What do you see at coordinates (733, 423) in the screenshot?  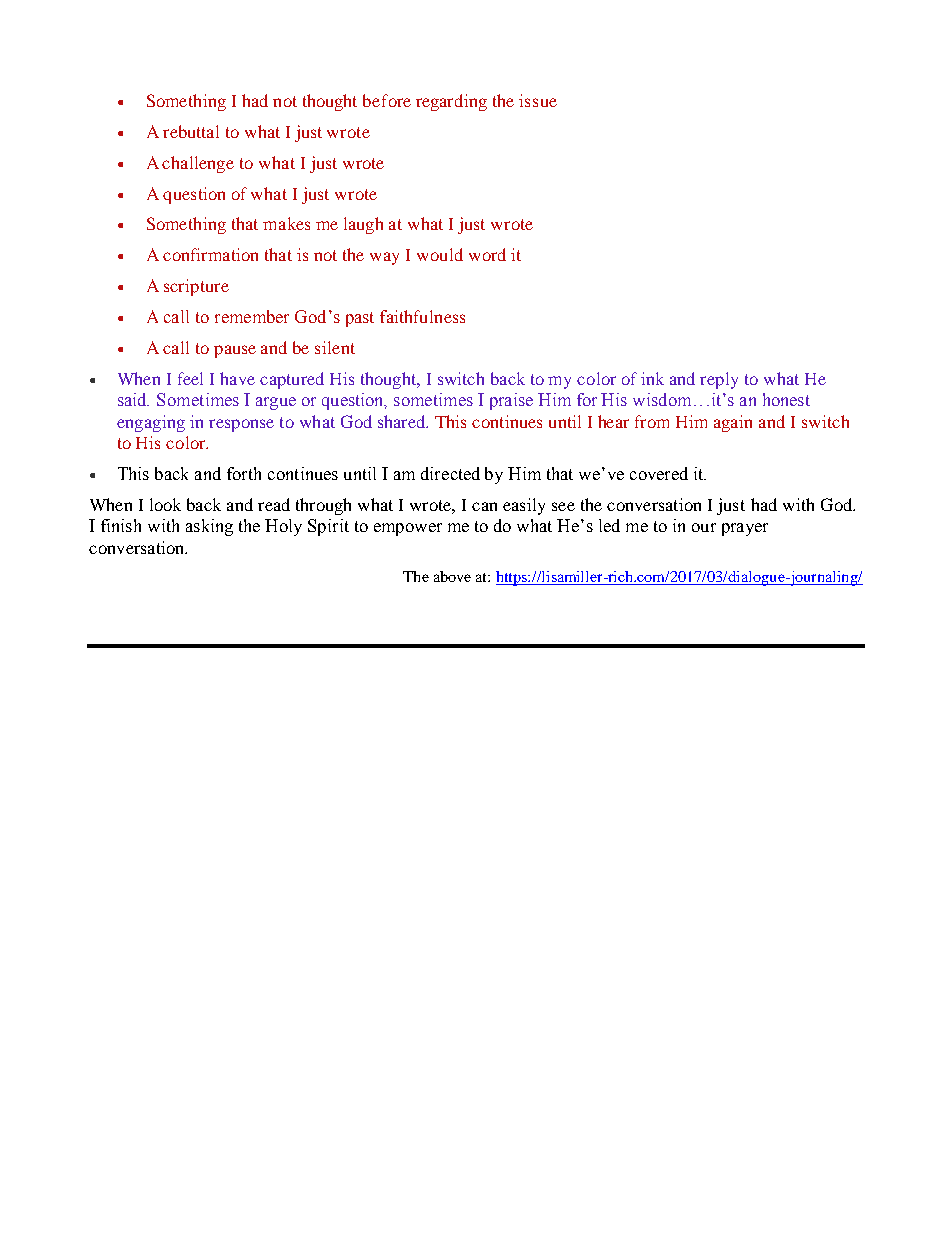 I see `again` at bounding box center [733, 423].
